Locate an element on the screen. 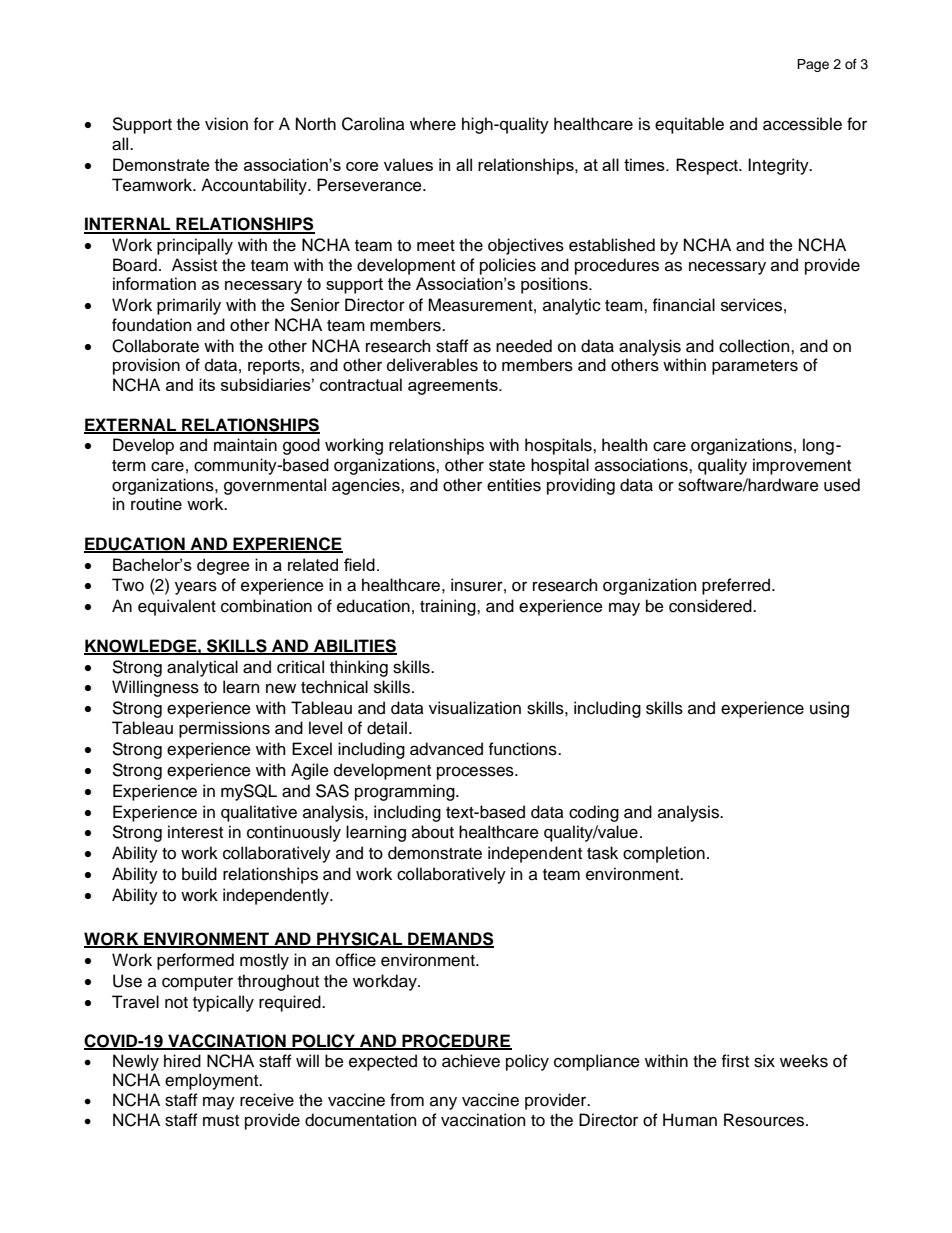  years is located at coordinates (196, 588).
